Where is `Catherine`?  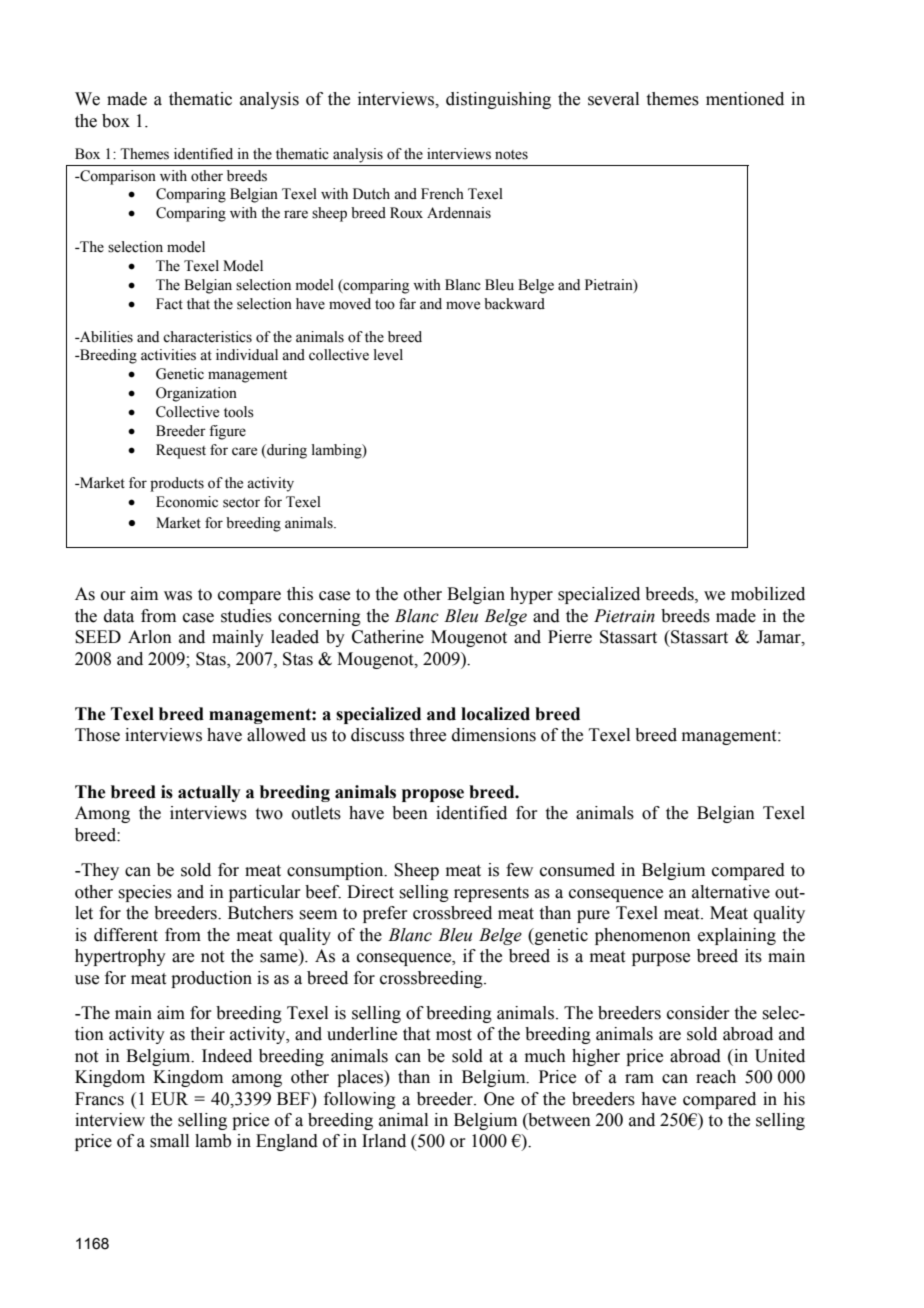
Catherine is located at coordinates (388, 637).
